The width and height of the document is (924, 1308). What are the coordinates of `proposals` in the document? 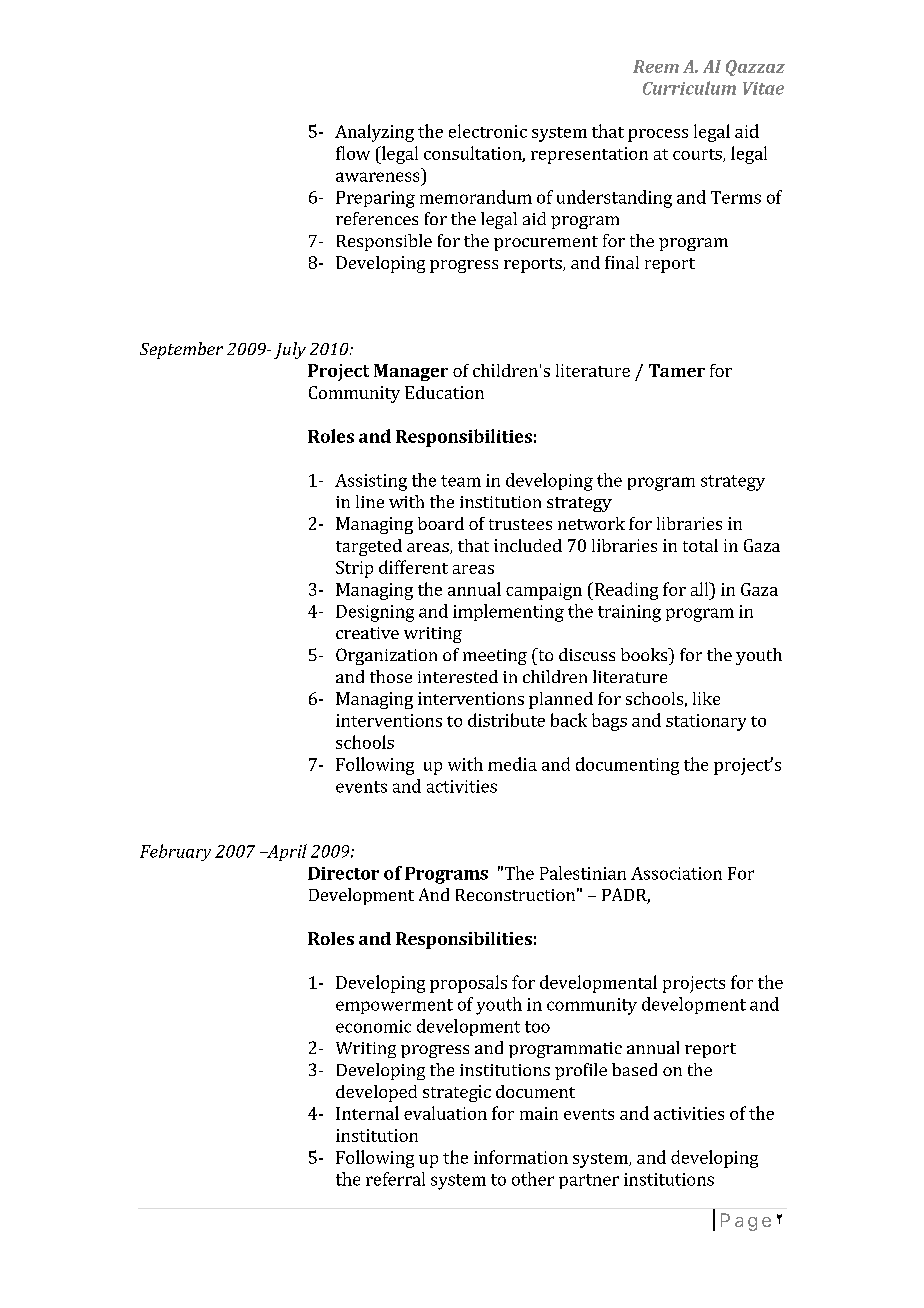 It's located at (468, 984).
